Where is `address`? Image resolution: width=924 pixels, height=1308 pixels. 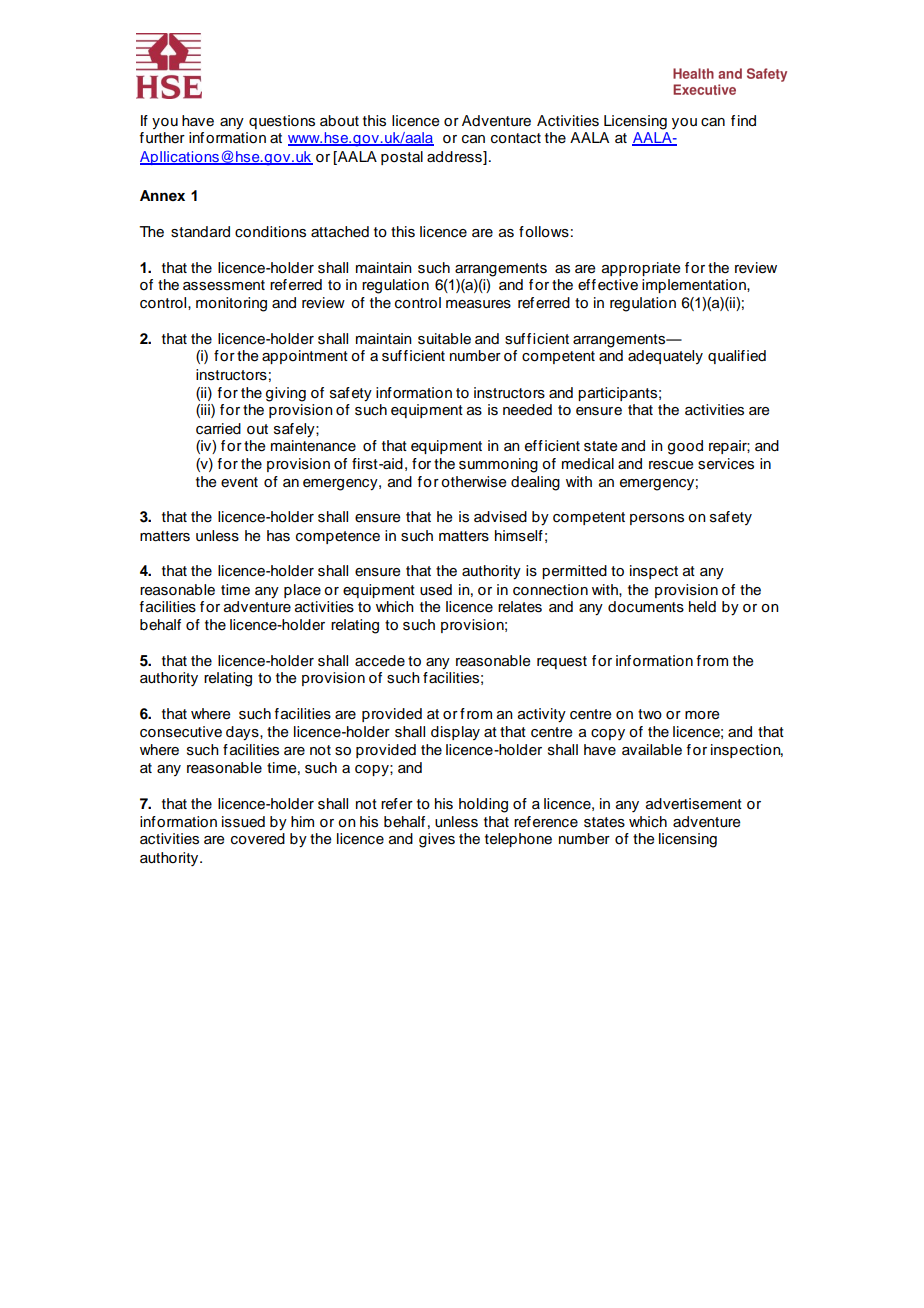
address is located at coordinates (455, 158).
